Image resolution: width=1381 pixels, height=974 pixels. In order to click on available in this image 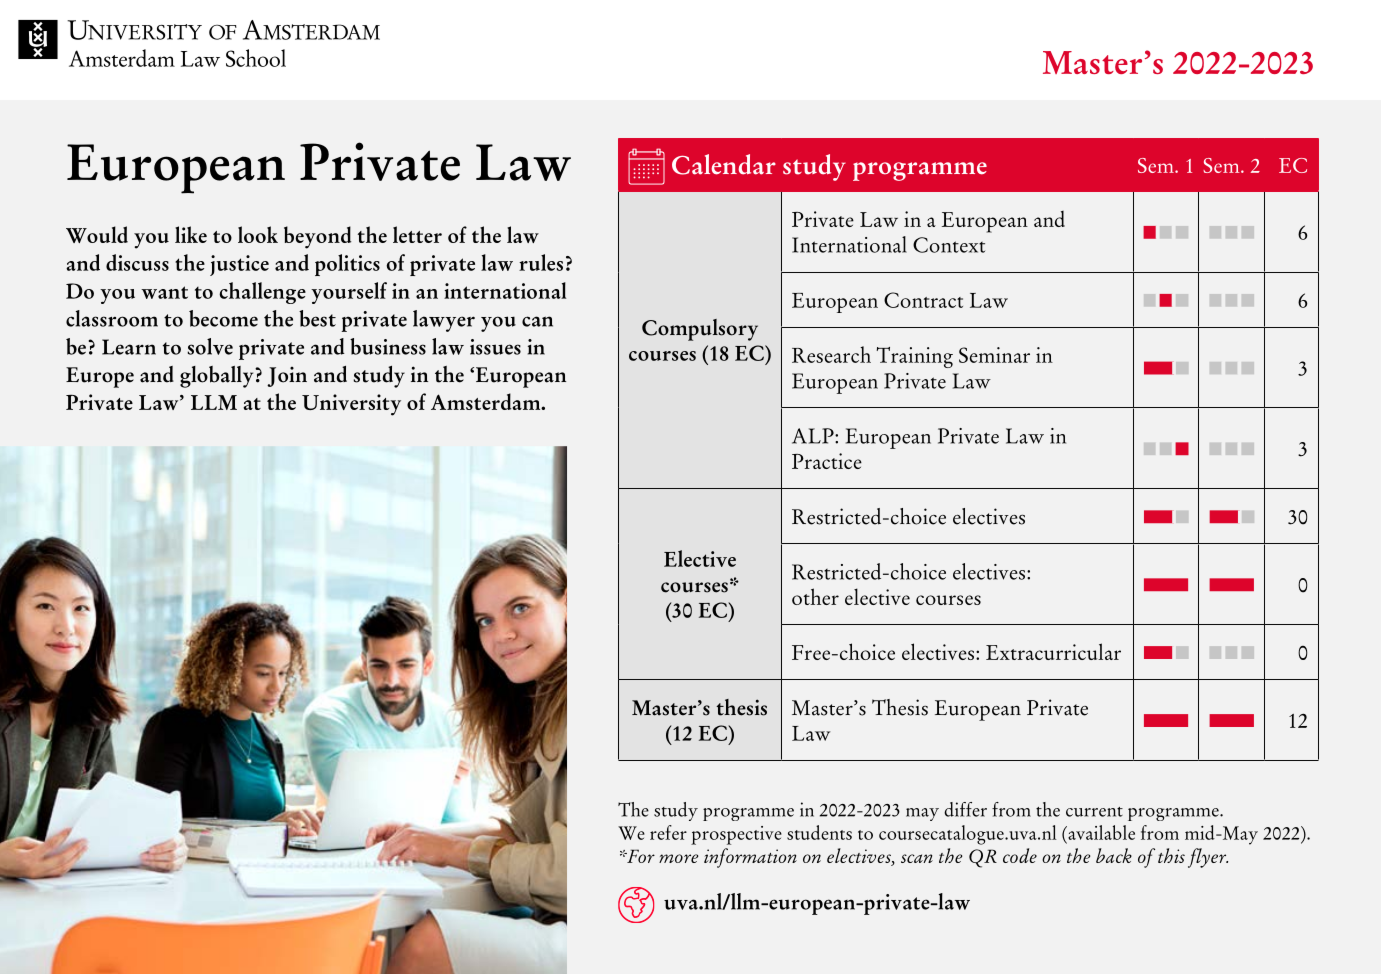, I will do `click(1100, 832)`.
